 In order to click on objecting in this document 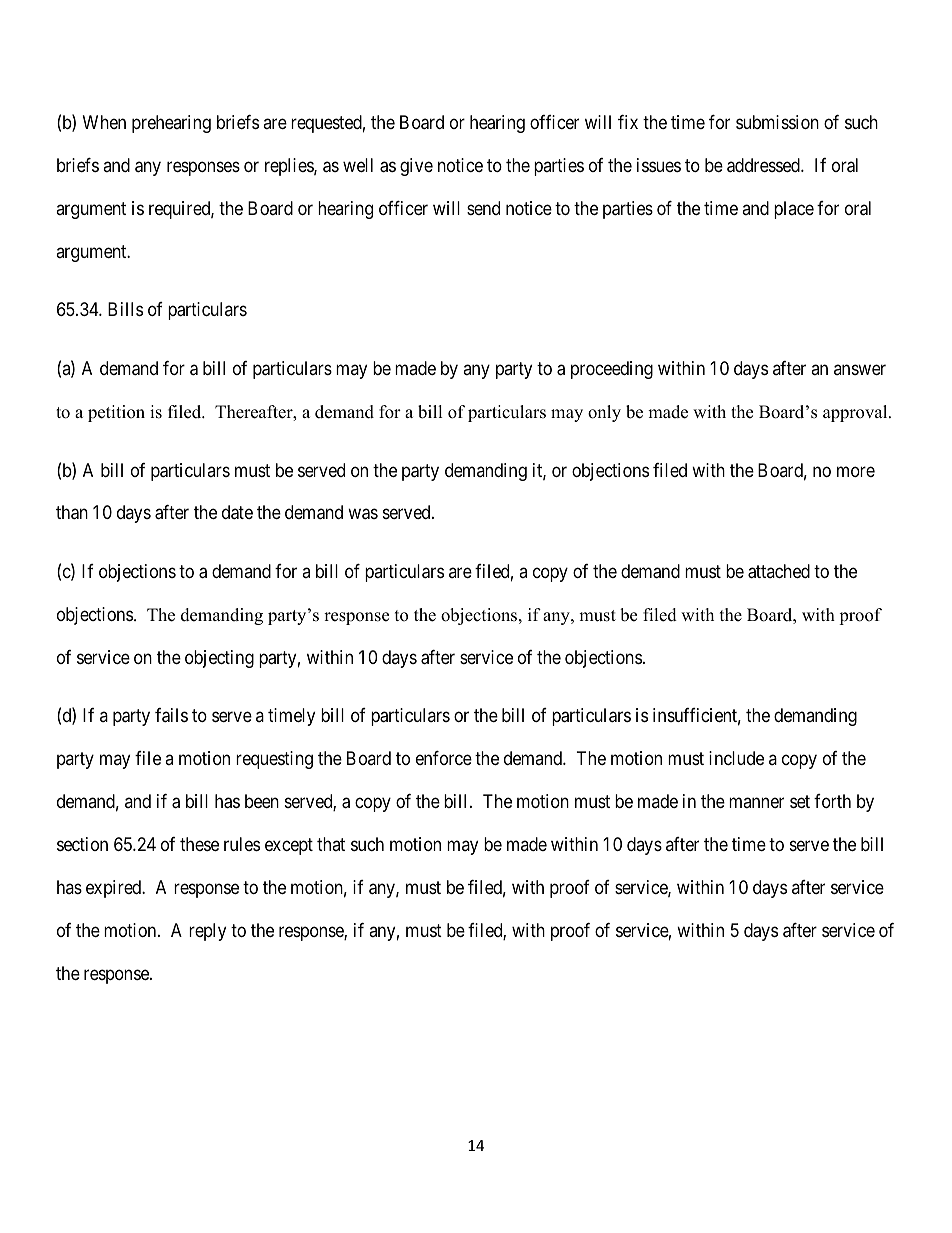, I will do `click(219, 659)`.
